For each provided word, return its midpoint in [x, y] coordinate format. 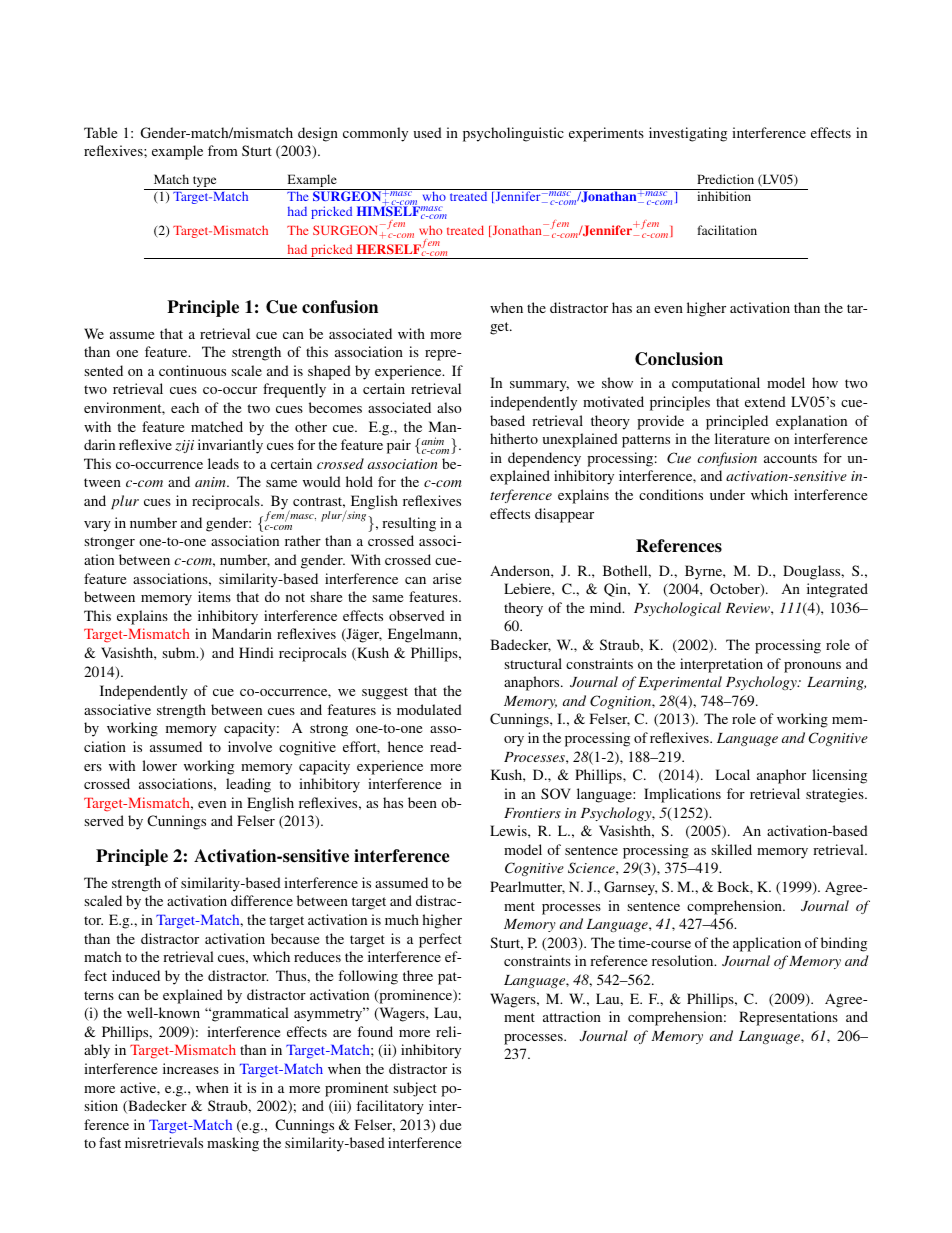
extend [765, 401]
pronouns [812, 667]
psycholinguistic [513, 134]
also [449, 407]
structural [533, 663]
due [450, 1124]
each [185, 407]
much [402, 919]
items [214, 596]
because [295, 938]
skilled [731, 849]
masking [233, 1144]
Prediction [725, 179]
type [205, 183]
